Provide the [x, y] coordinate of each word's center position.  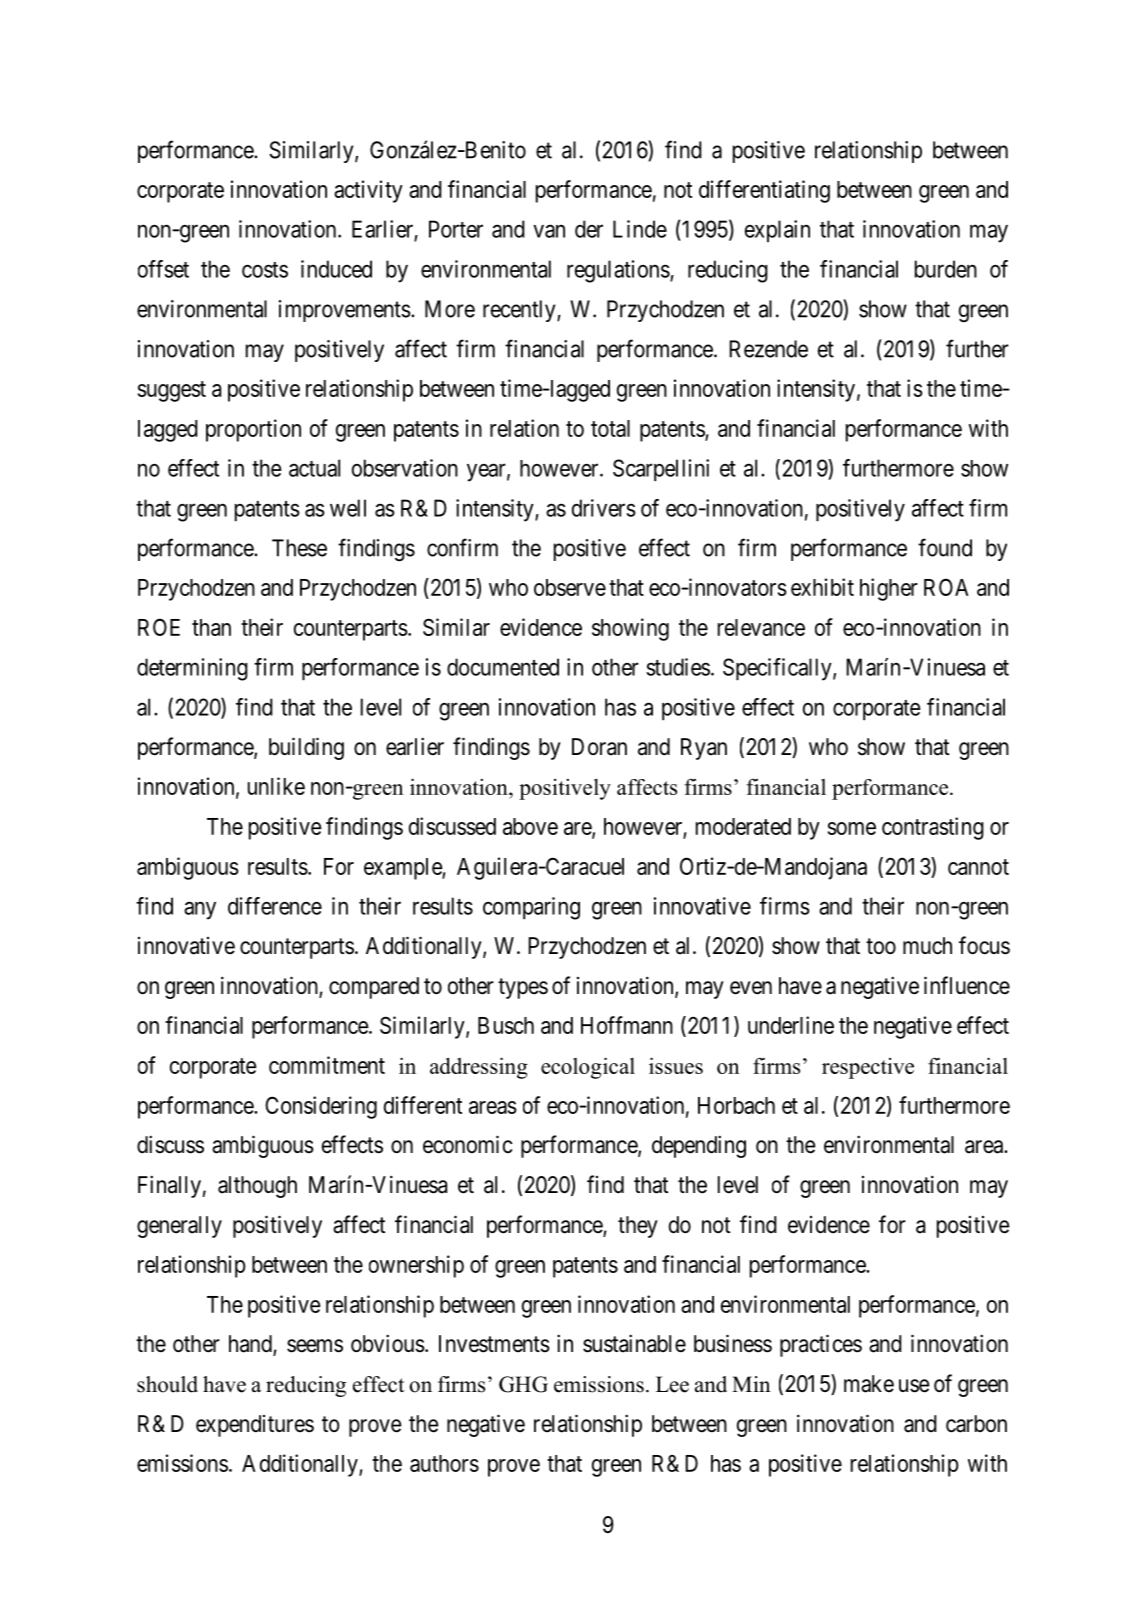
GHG [523, 1384]
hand [251, 1345]
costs [265, 270]
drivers [604, 508]
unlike [276, 786]
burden [946, 269]
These [299, 548]
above [530, 826]
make [869, 1384]
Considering [321, 1107]
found [945, 547]
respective [868, 1068]
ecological [588, 1068]
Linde [640, 229]
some [852, 828]
